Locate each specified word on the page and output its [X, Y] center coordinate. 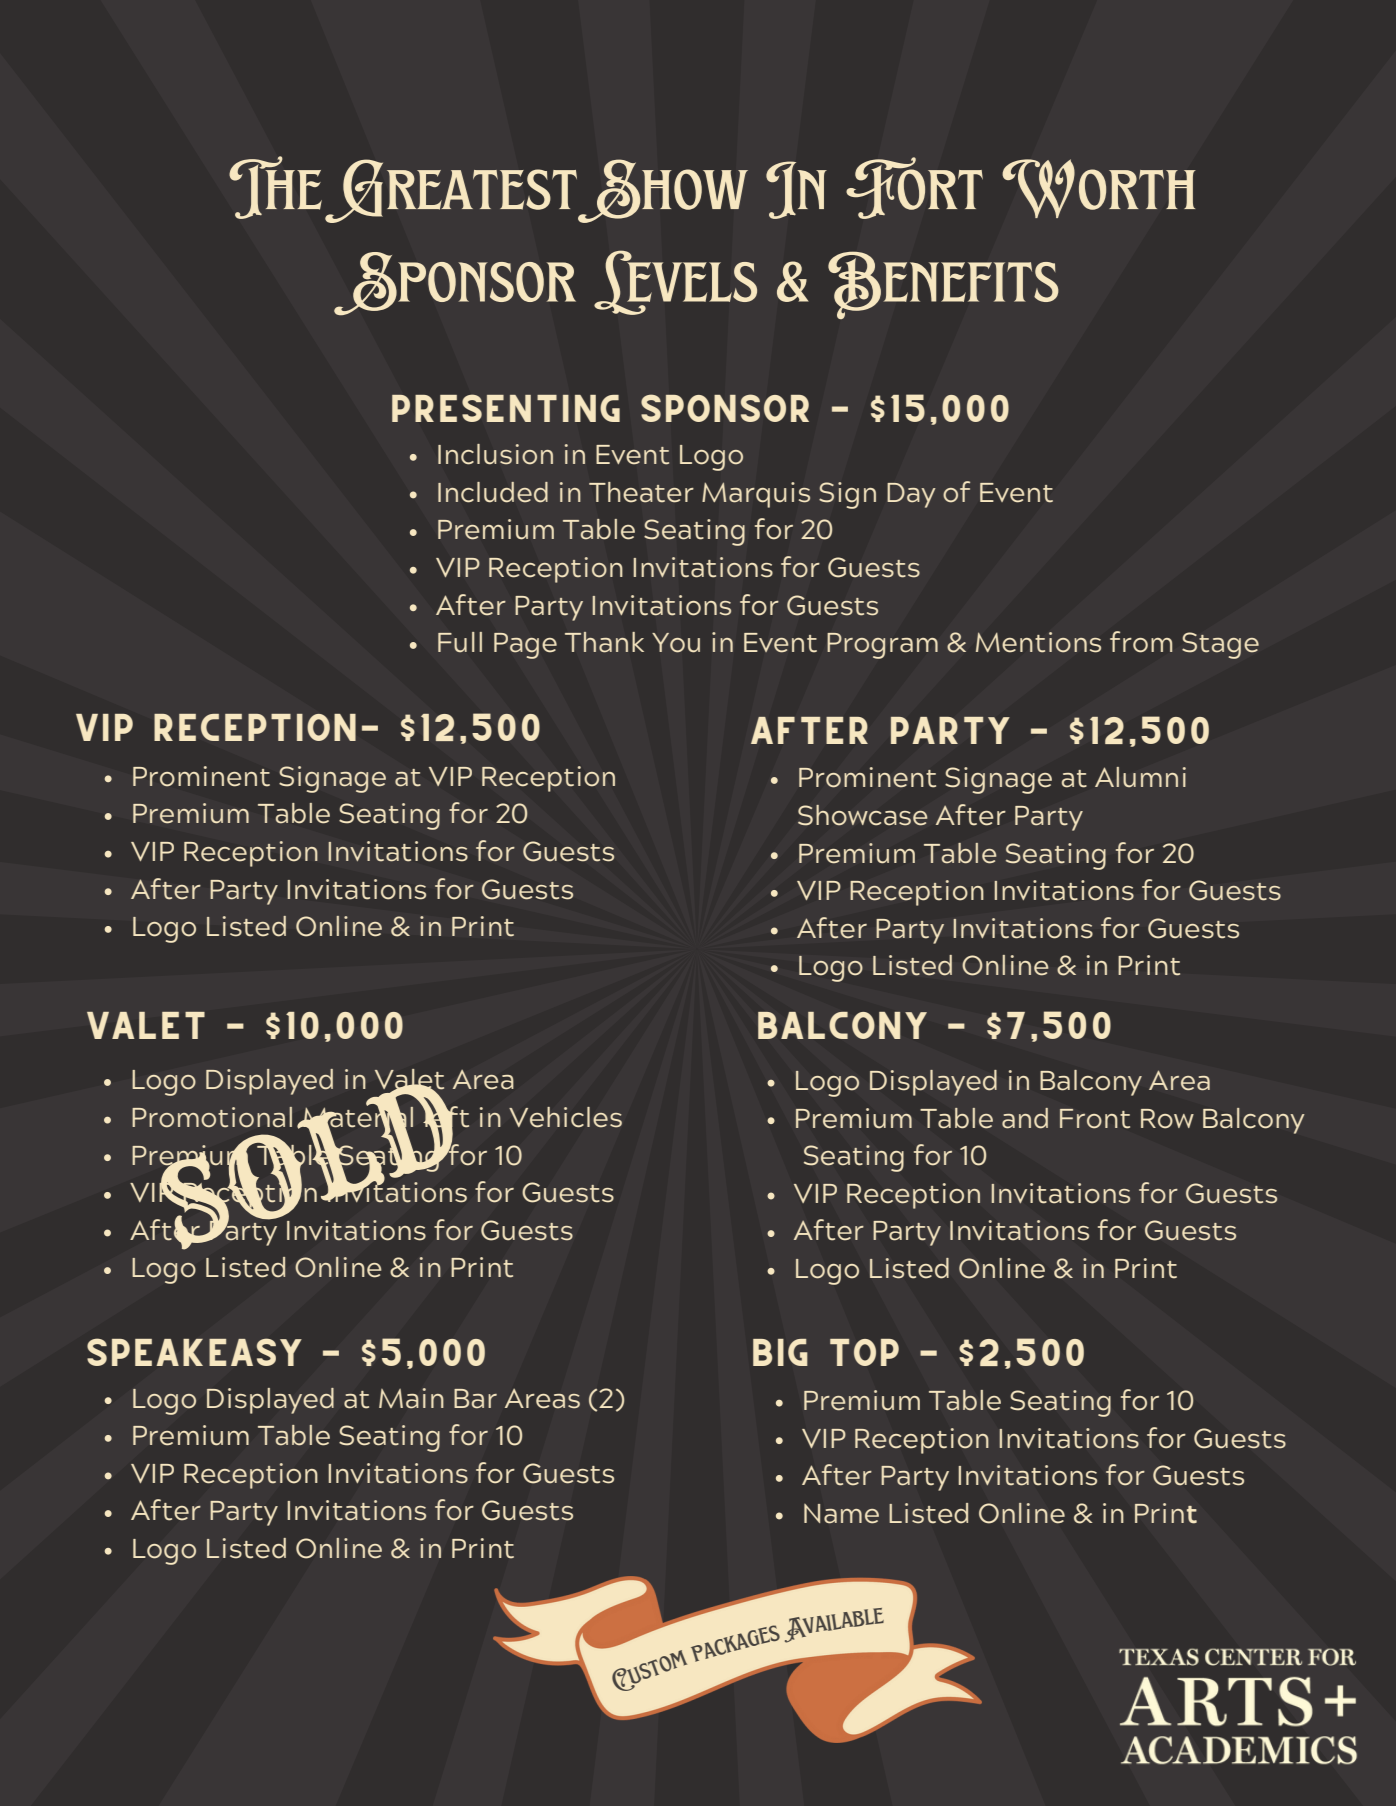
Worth [1098, 188]
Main [411, 1398]
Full [460, 642]
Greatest [451, 191]
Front [1095, 1119]
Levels [675, 282]
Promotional [212, 1117]
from [1141, 642]
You [676, 643]
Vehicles [565, 1117]
